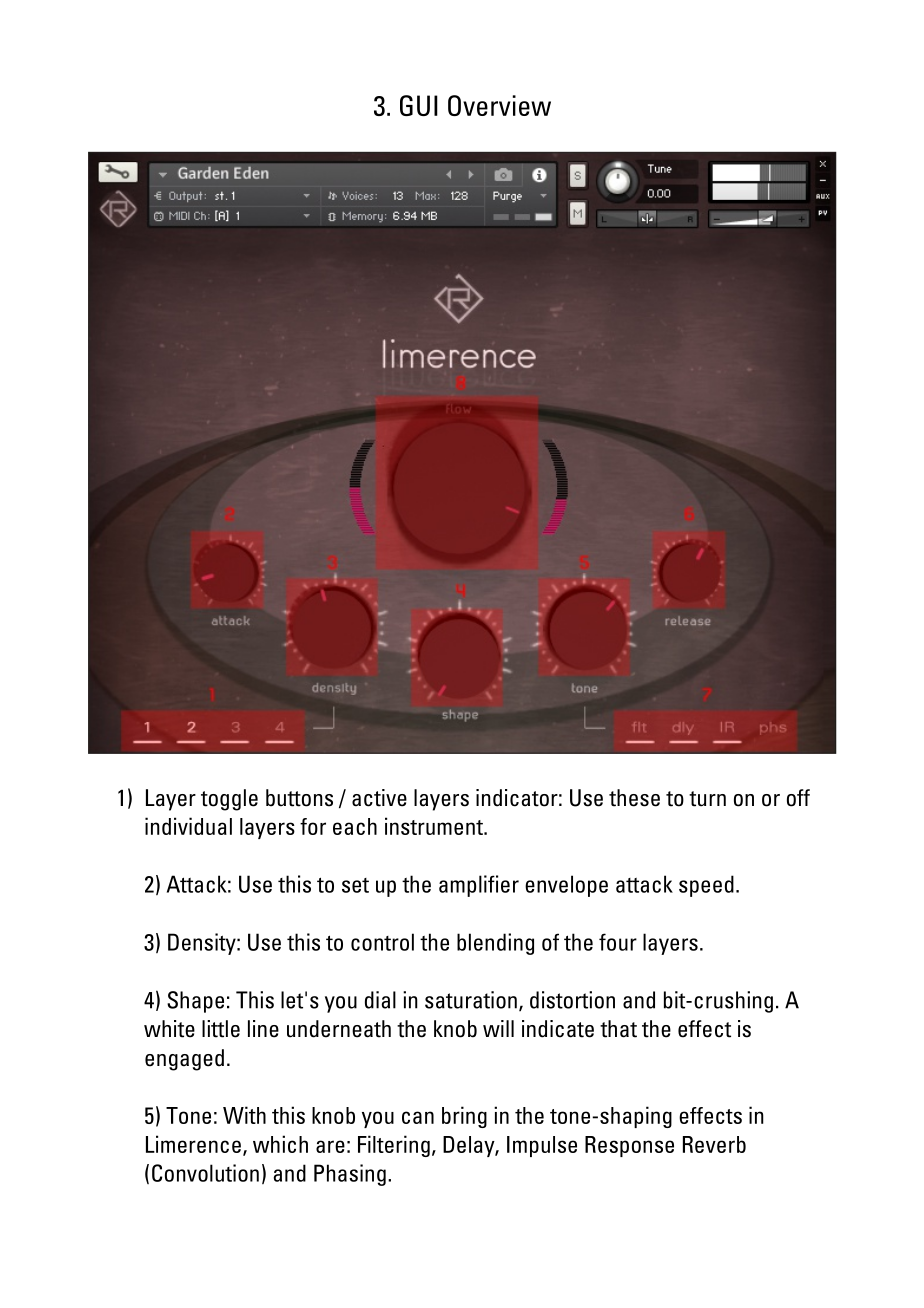  I want to click on turn, so click(707, 799).
